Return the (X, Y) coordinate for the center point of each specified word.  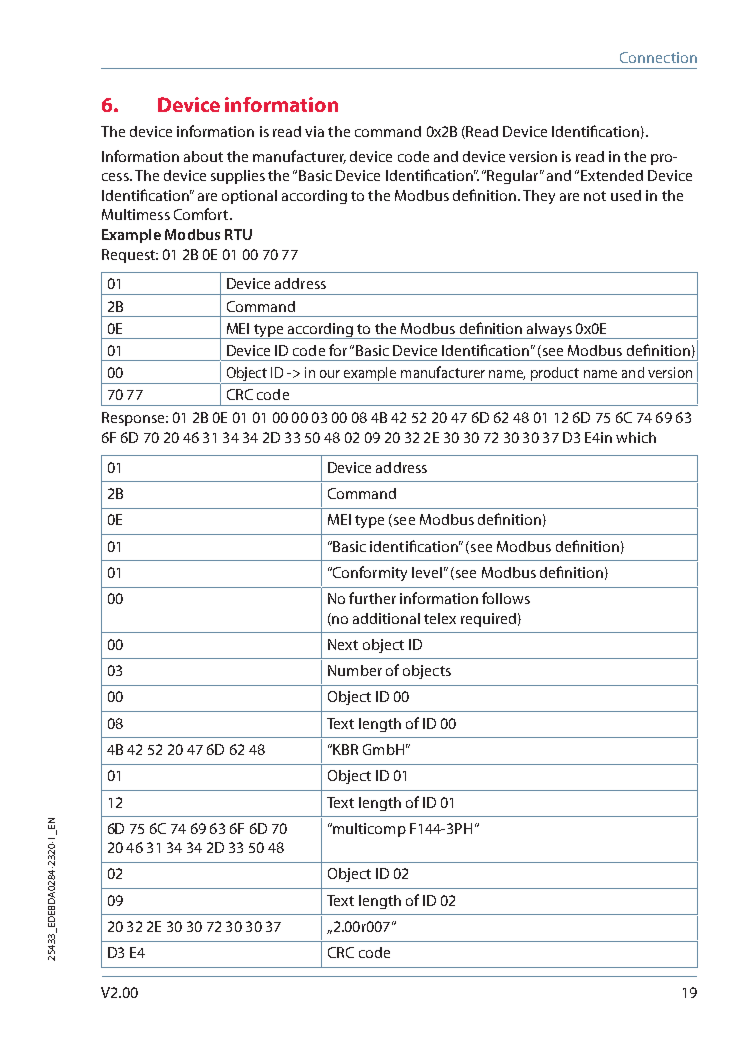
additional (386, 618)
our (330, 374)
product (554, 375)
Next (343, 644)
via (314, 131)
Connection (658, 57)
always (549, 331)
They (539, 197)
